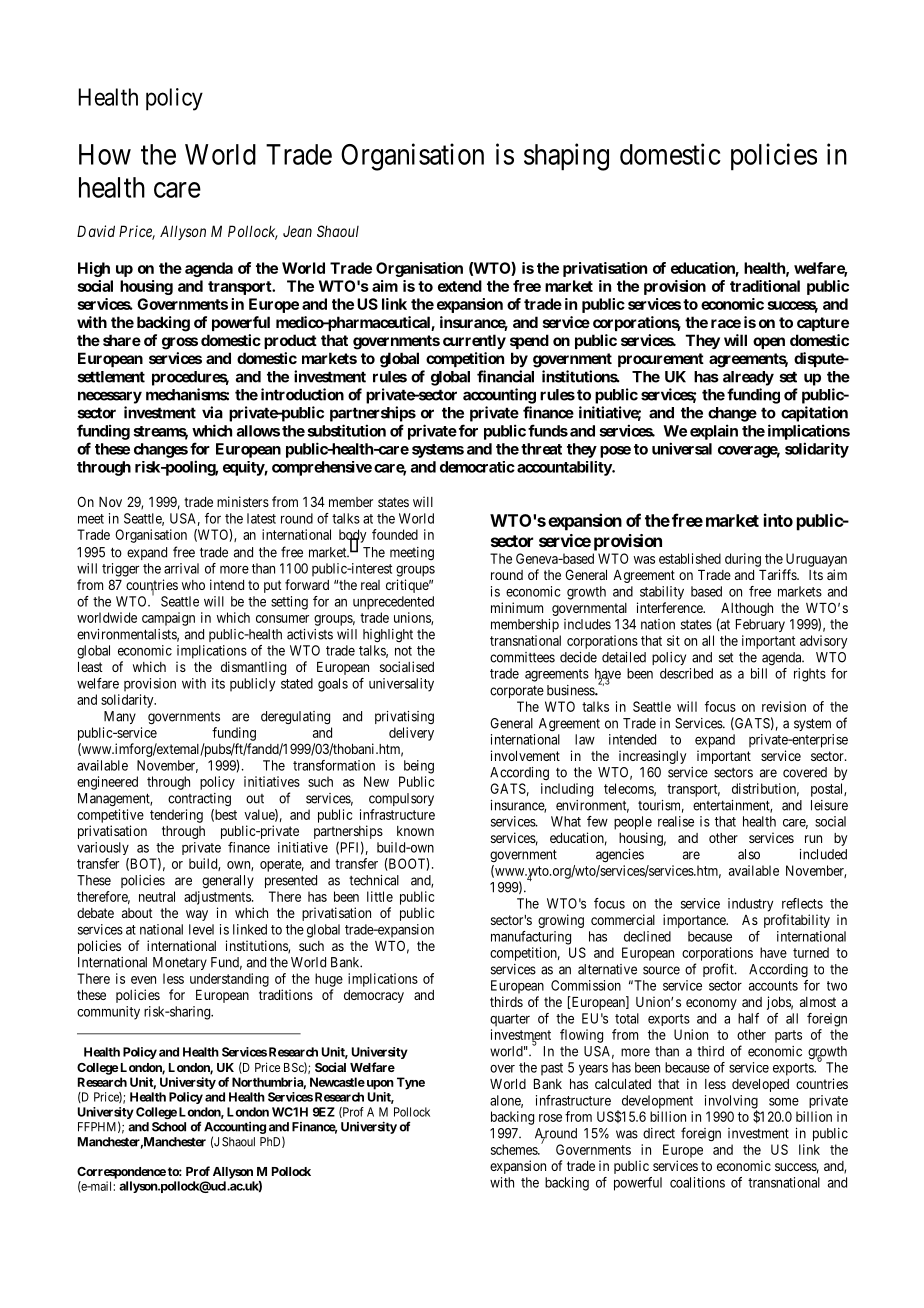 Image resolution: width=924 pixels, height=1308 pixels. Describe the element at coordinates (714, 432) in the image. I see `explain` at that location.
